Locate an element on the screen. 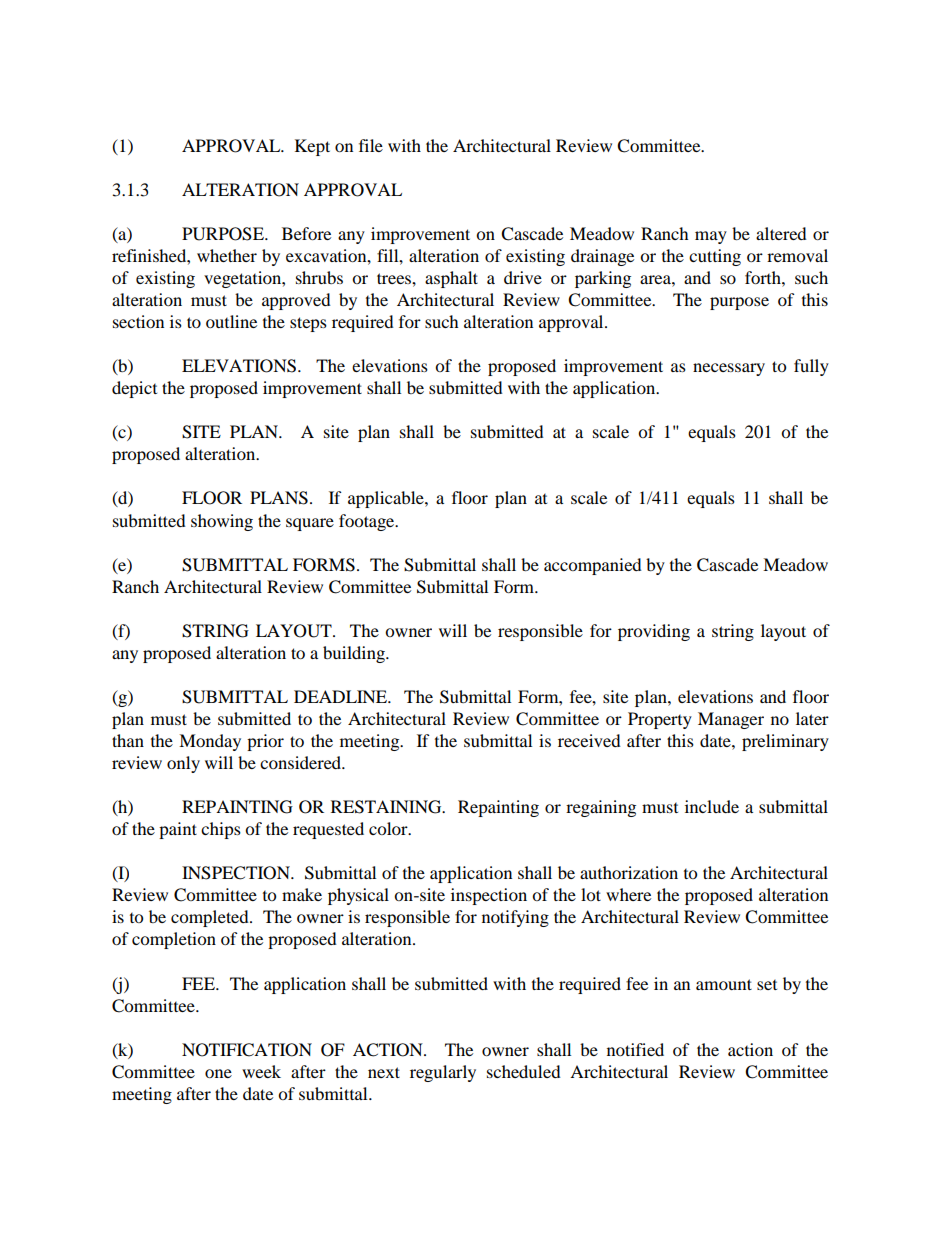 Image resolution: width=952 pixels, height=1233 pixels. necessary is located at coordinates (729, 369).
